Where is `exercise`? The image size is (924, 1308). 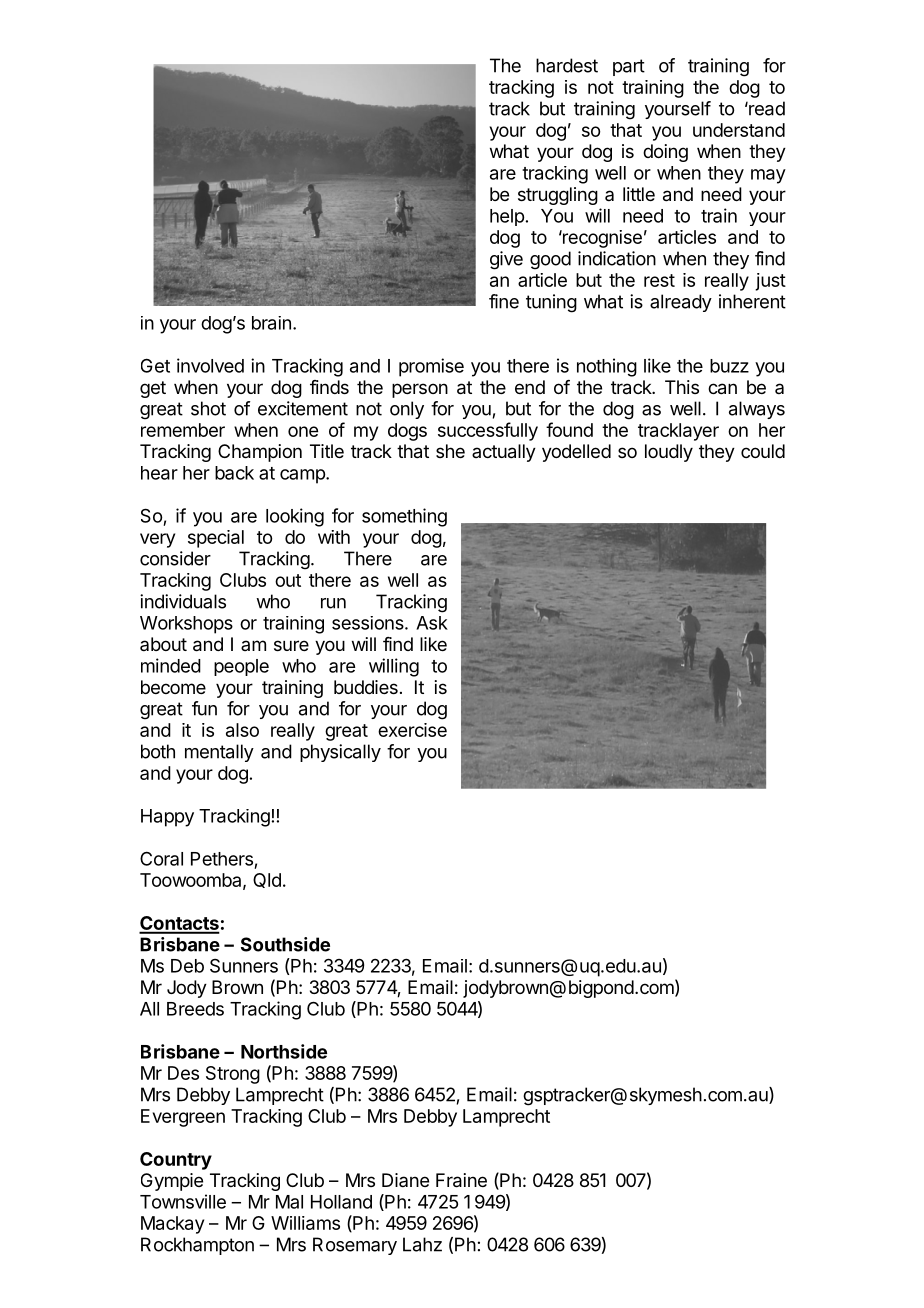 exercise is located at coordinates (412, 730).
